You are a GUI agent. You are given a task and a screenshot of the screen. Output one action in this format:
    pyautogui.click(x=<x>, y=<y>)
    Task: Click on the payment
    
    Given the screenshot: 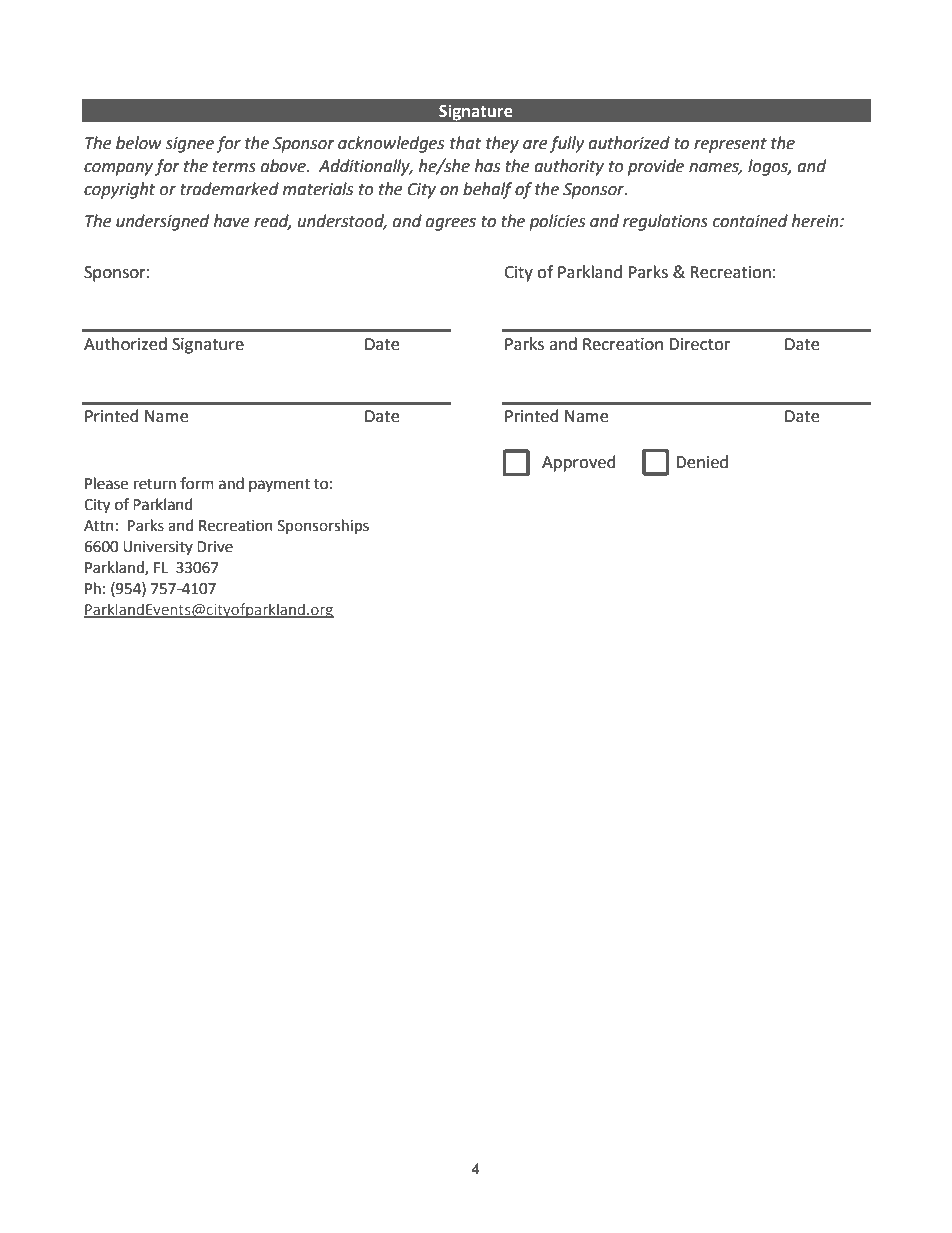 What is the action you would take?
    pyautogui.click(x=279, y=485)
